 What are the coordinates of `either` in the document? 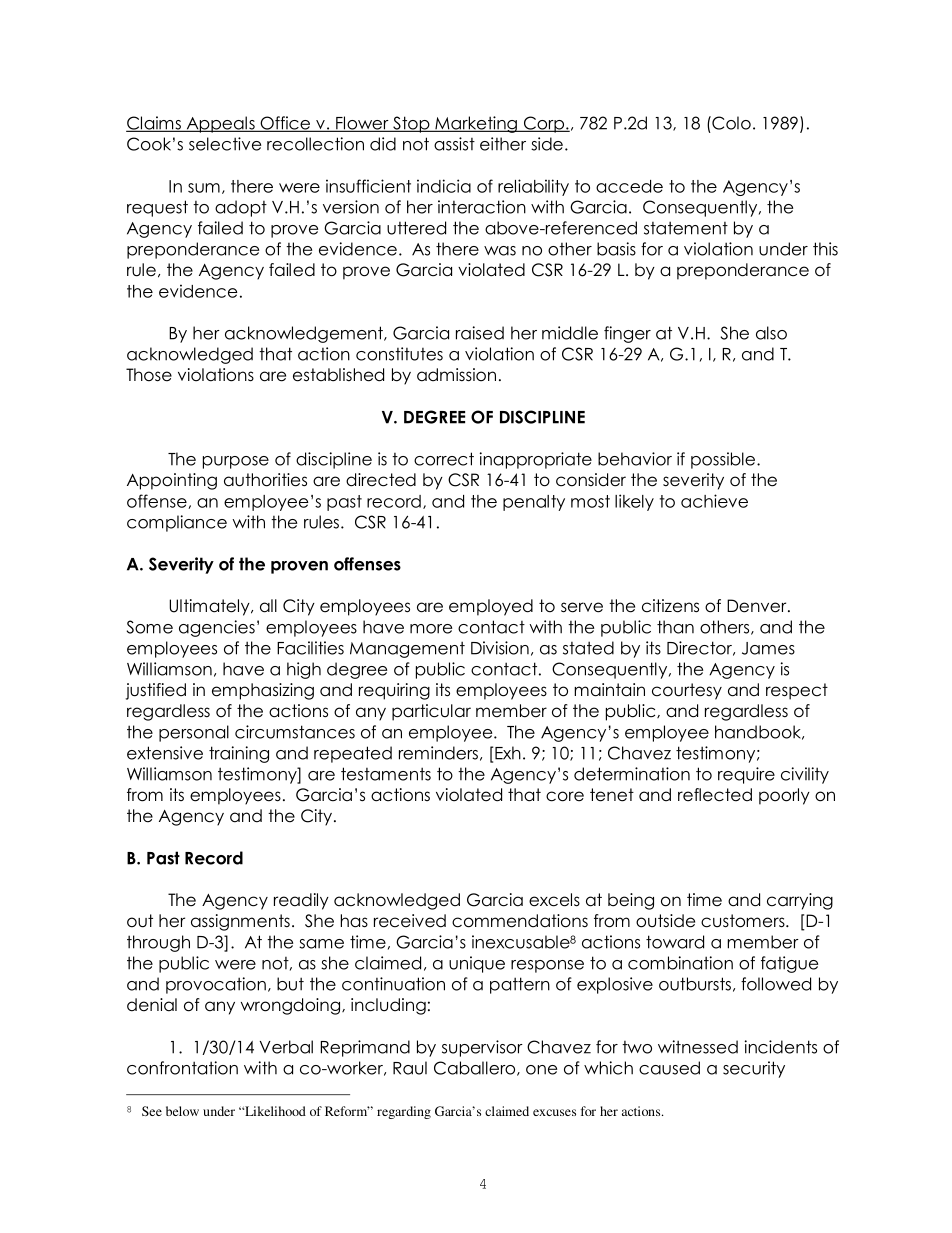 It's located at (503, 144).
